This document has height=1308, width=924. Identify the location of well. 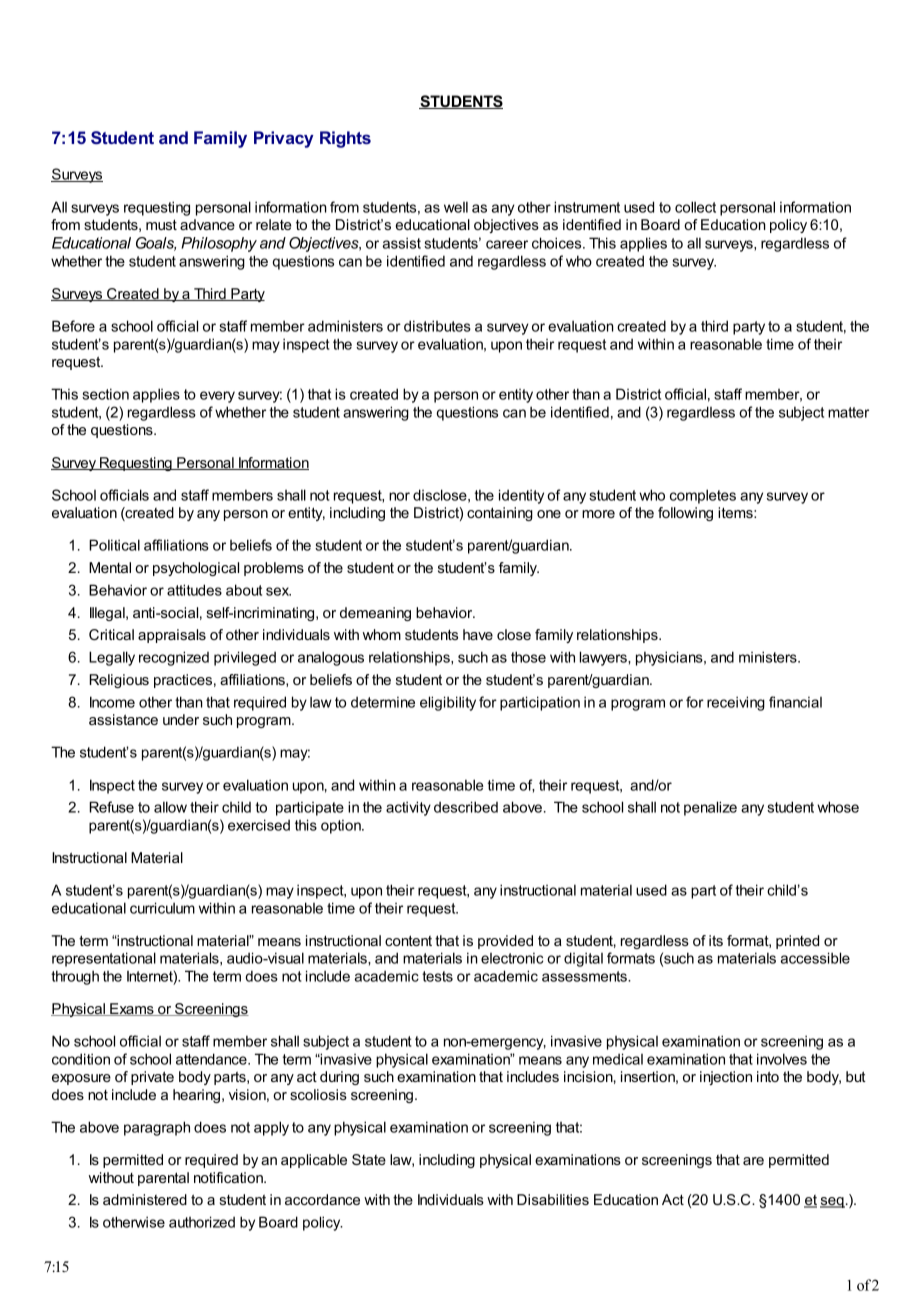
(456, 207).
